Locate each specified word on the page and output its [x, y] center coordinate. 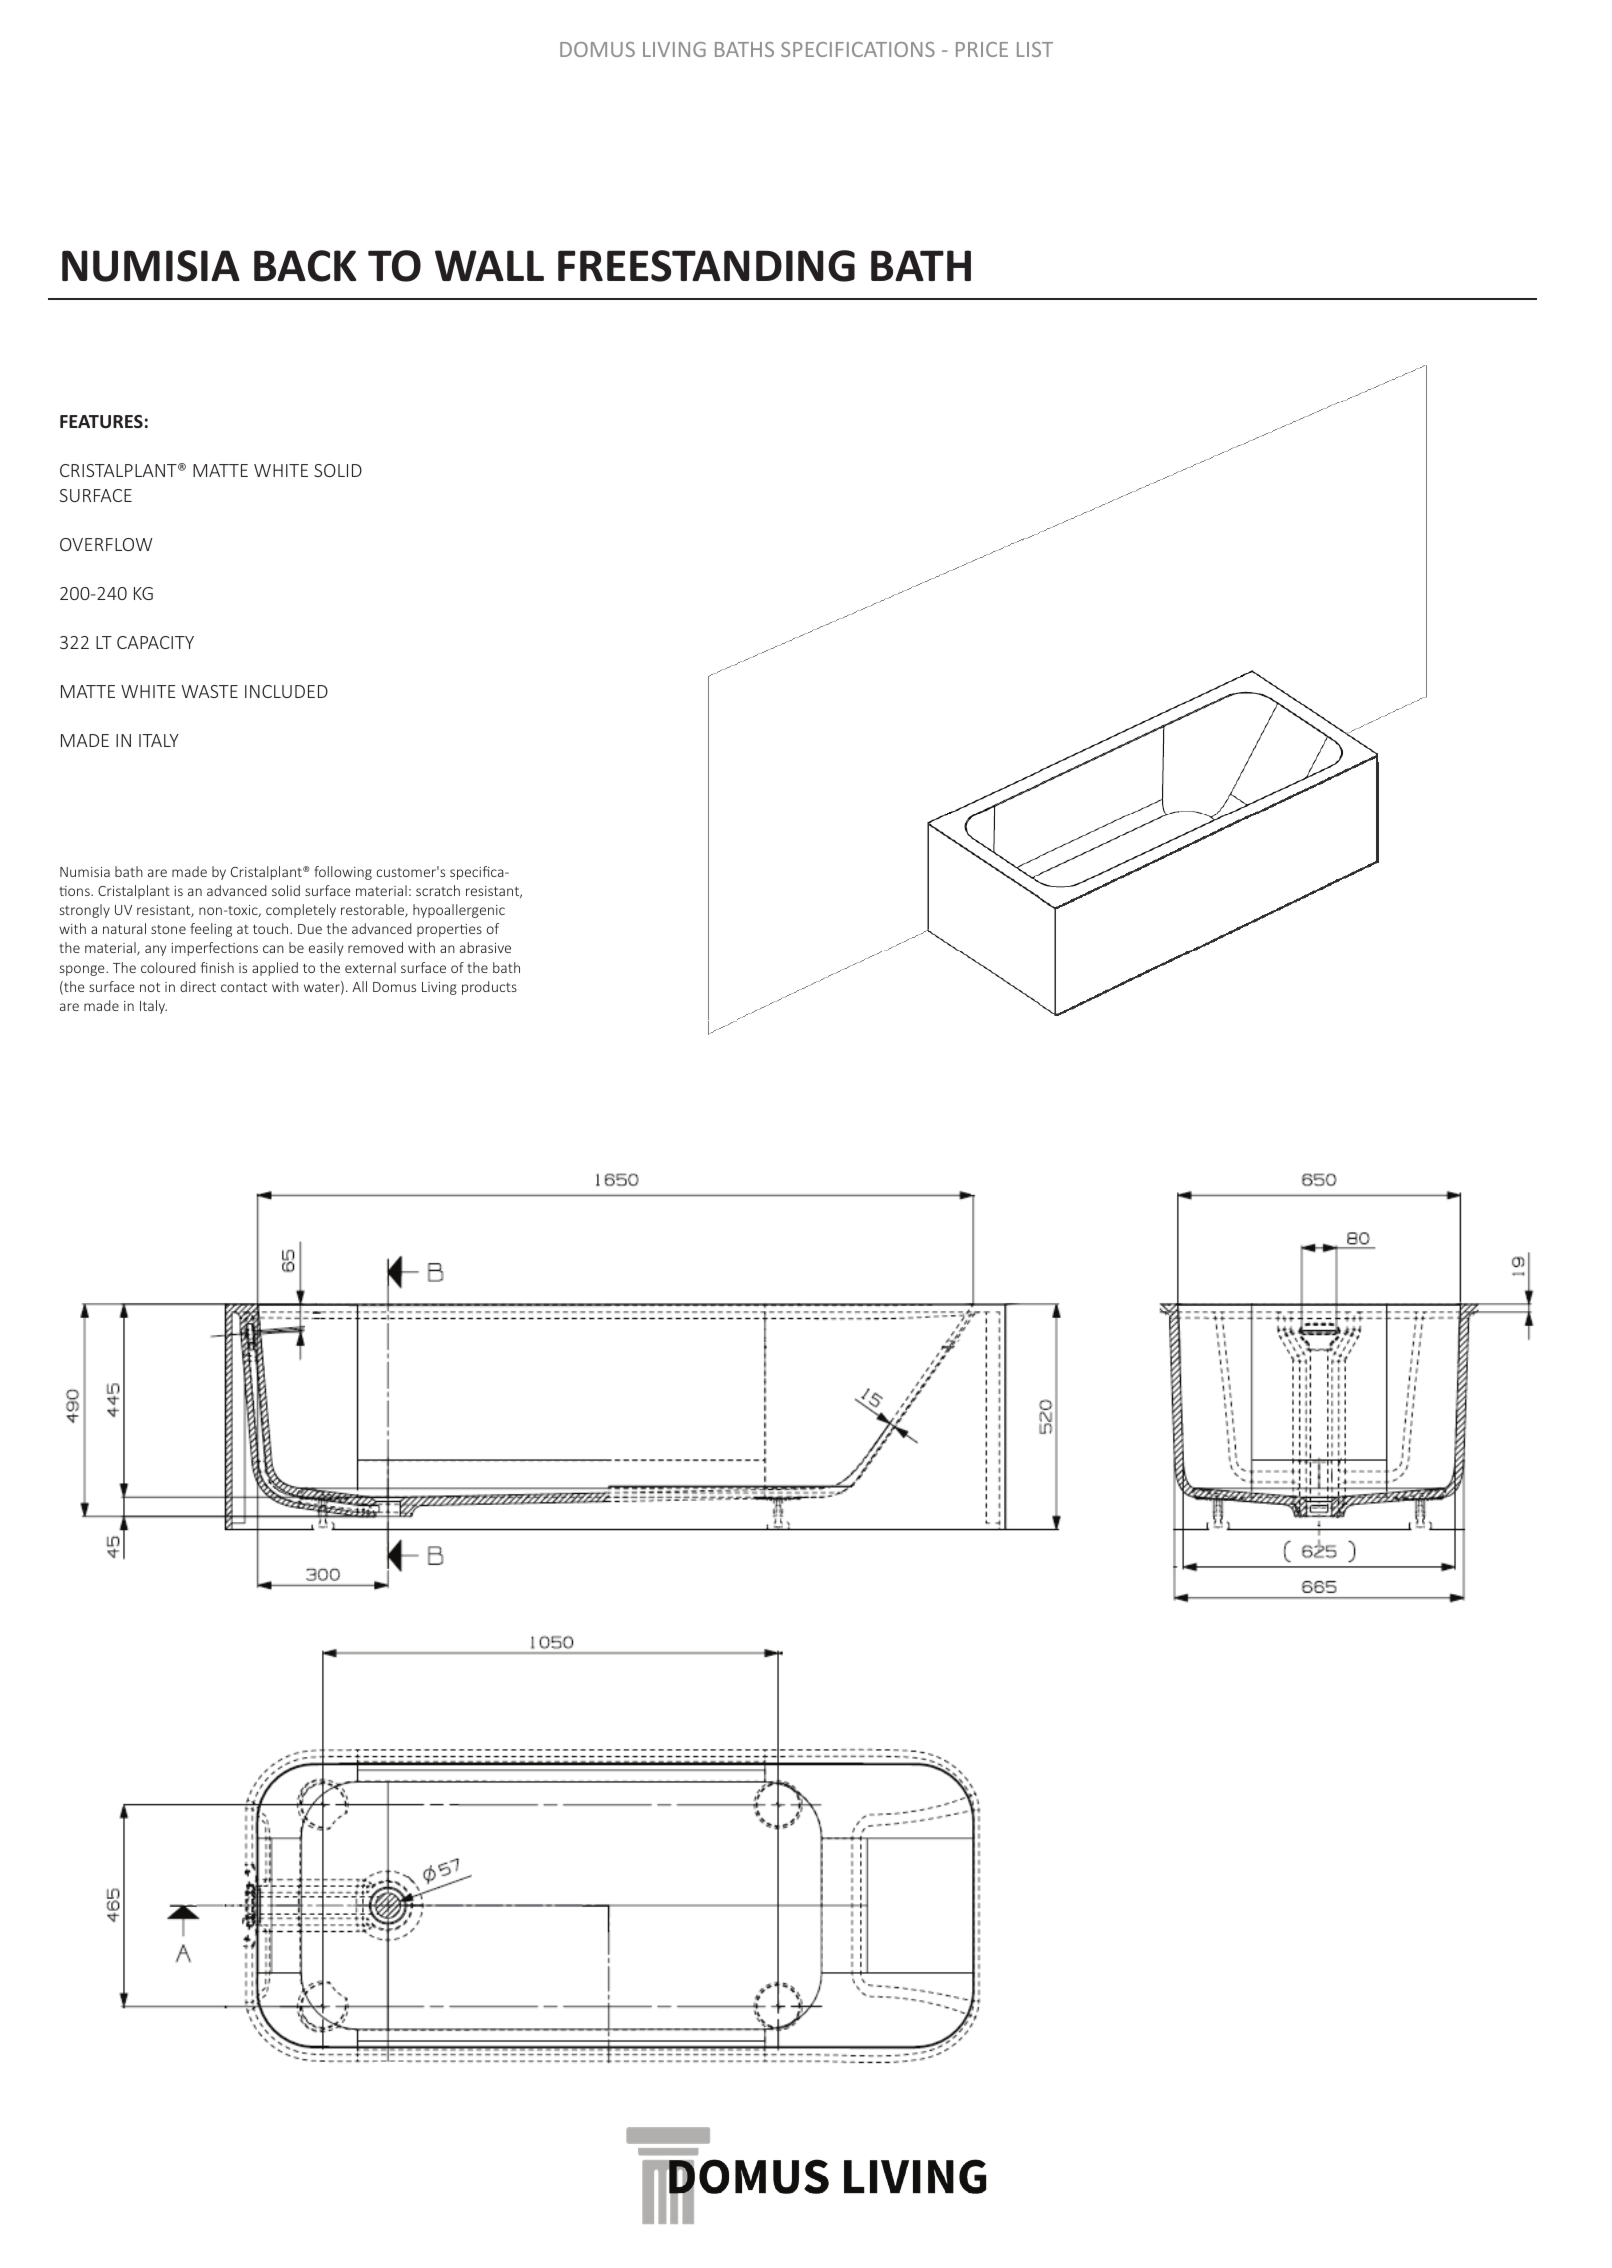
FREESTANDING [706, 266]
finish [217, 967]
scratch [438, 890]
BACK [305, 266]
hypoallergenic [459, 911]
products [489, 988]
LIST [1035, 49]
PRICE [982, 49]
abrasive [485, 947]
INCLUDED [286, 691]
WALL [489, 265]
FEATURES [101, 421]
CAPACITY [155, 642]
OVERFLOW [106, 544]
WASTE [210, 691]
